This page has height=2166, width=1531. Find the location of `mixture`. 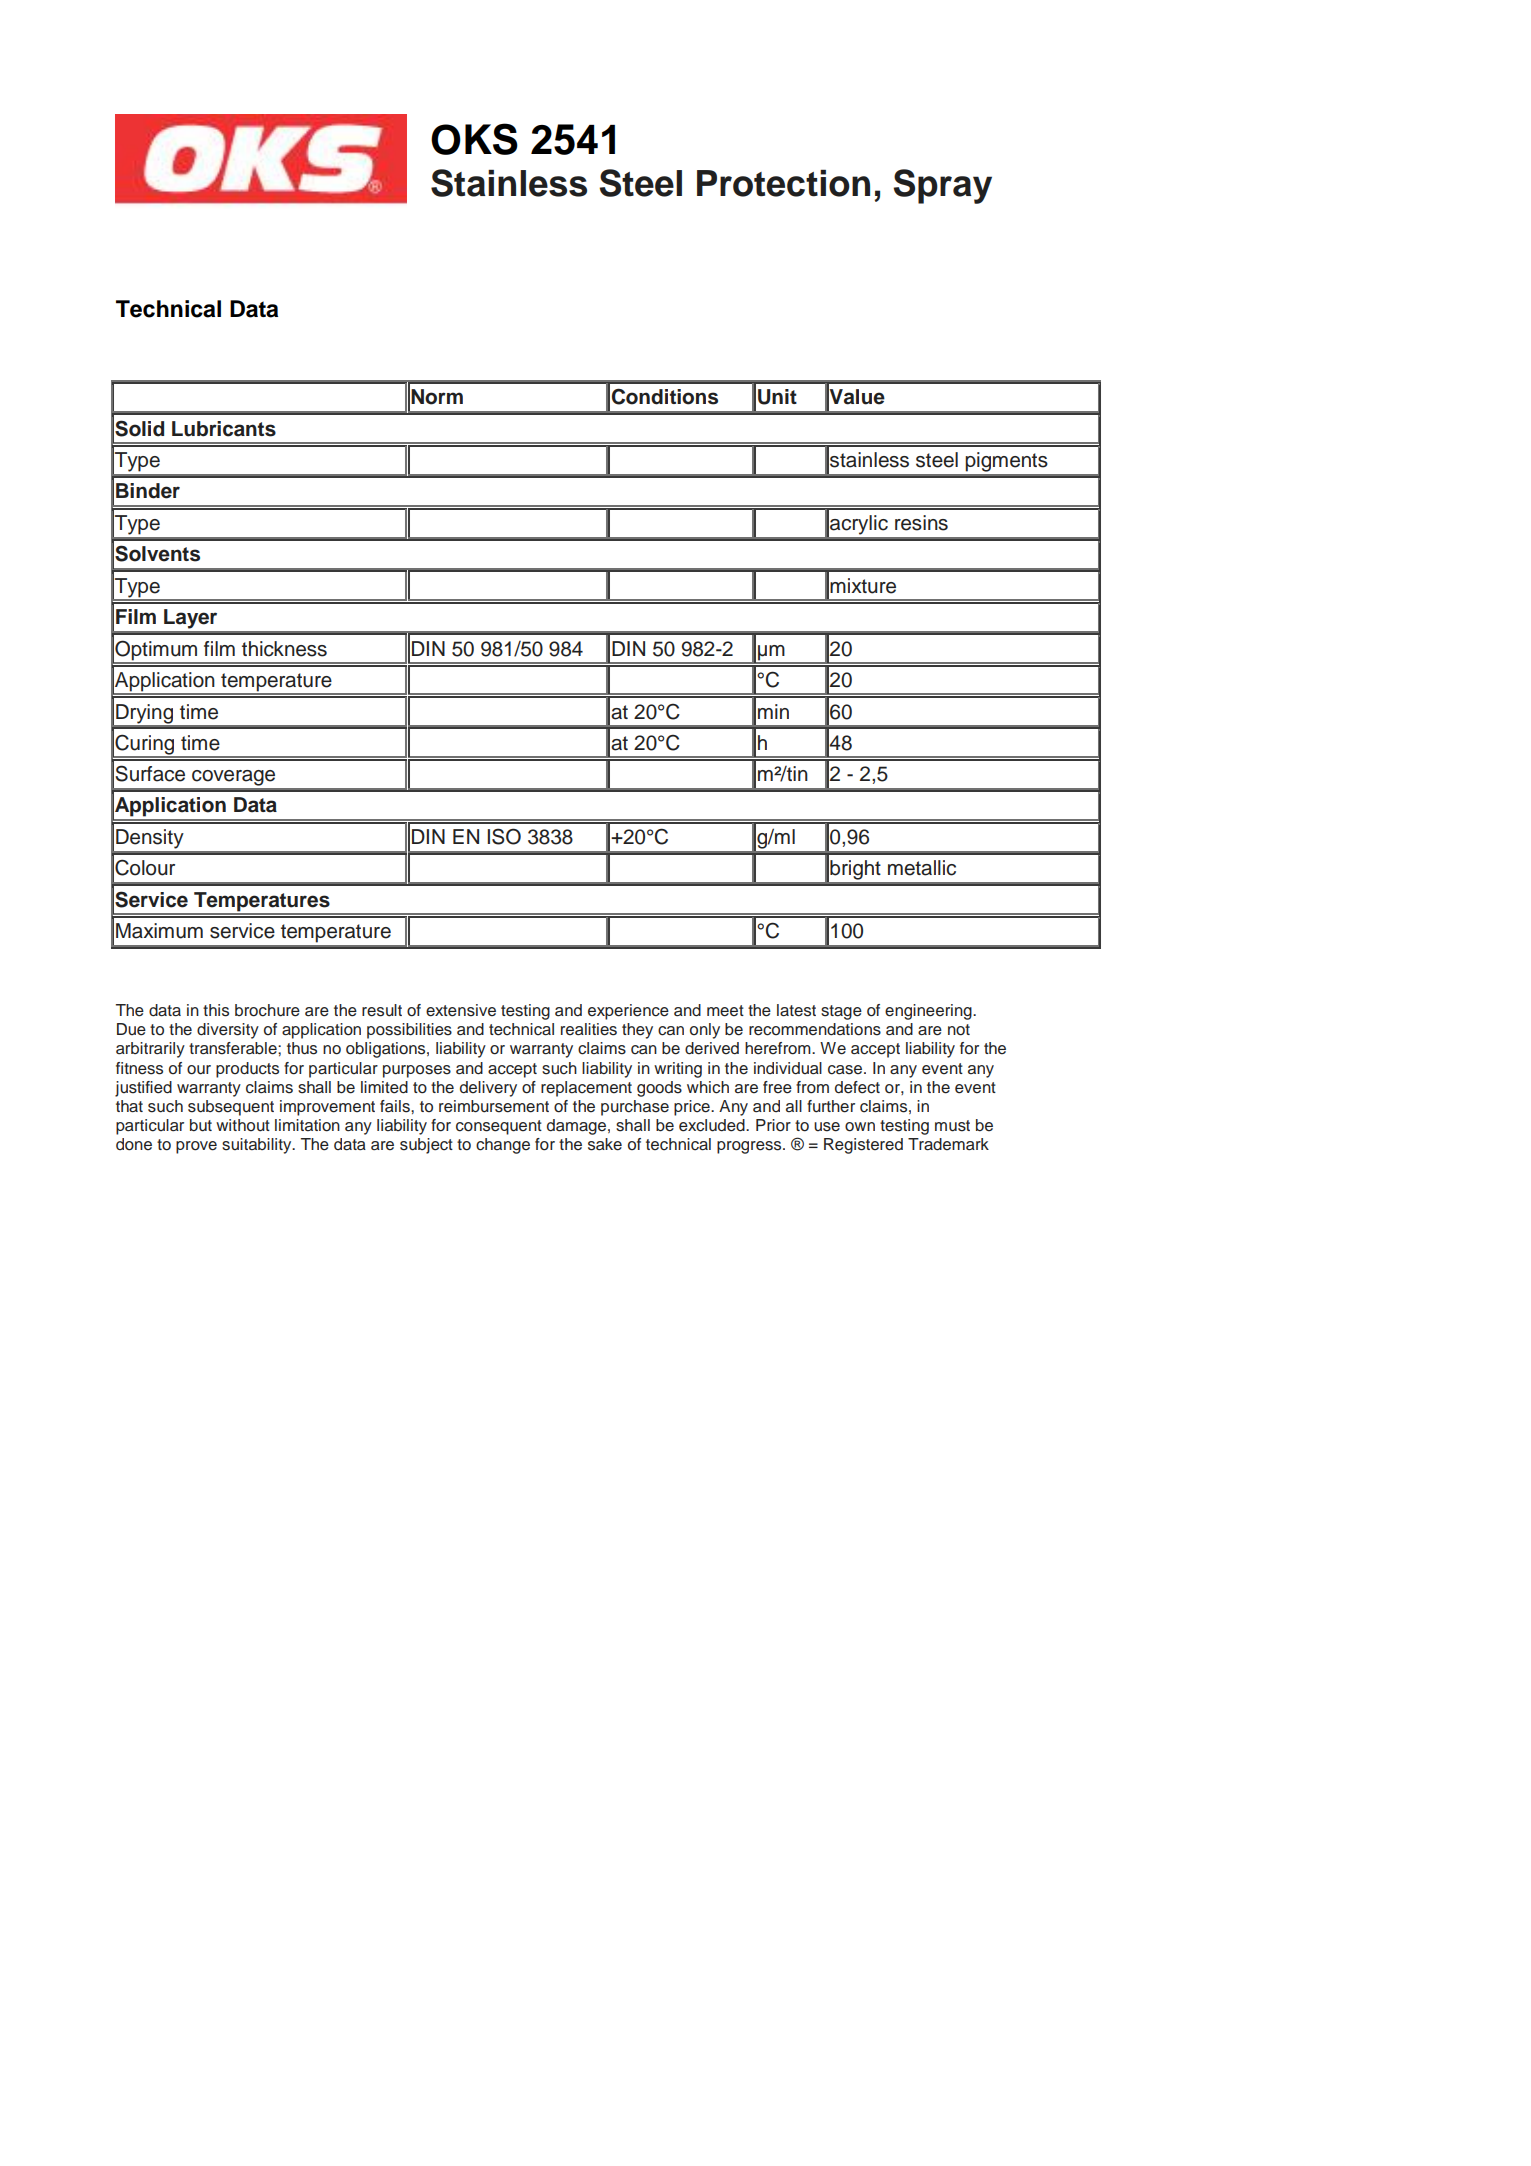

mixture is located at coordinates (863, 586).
